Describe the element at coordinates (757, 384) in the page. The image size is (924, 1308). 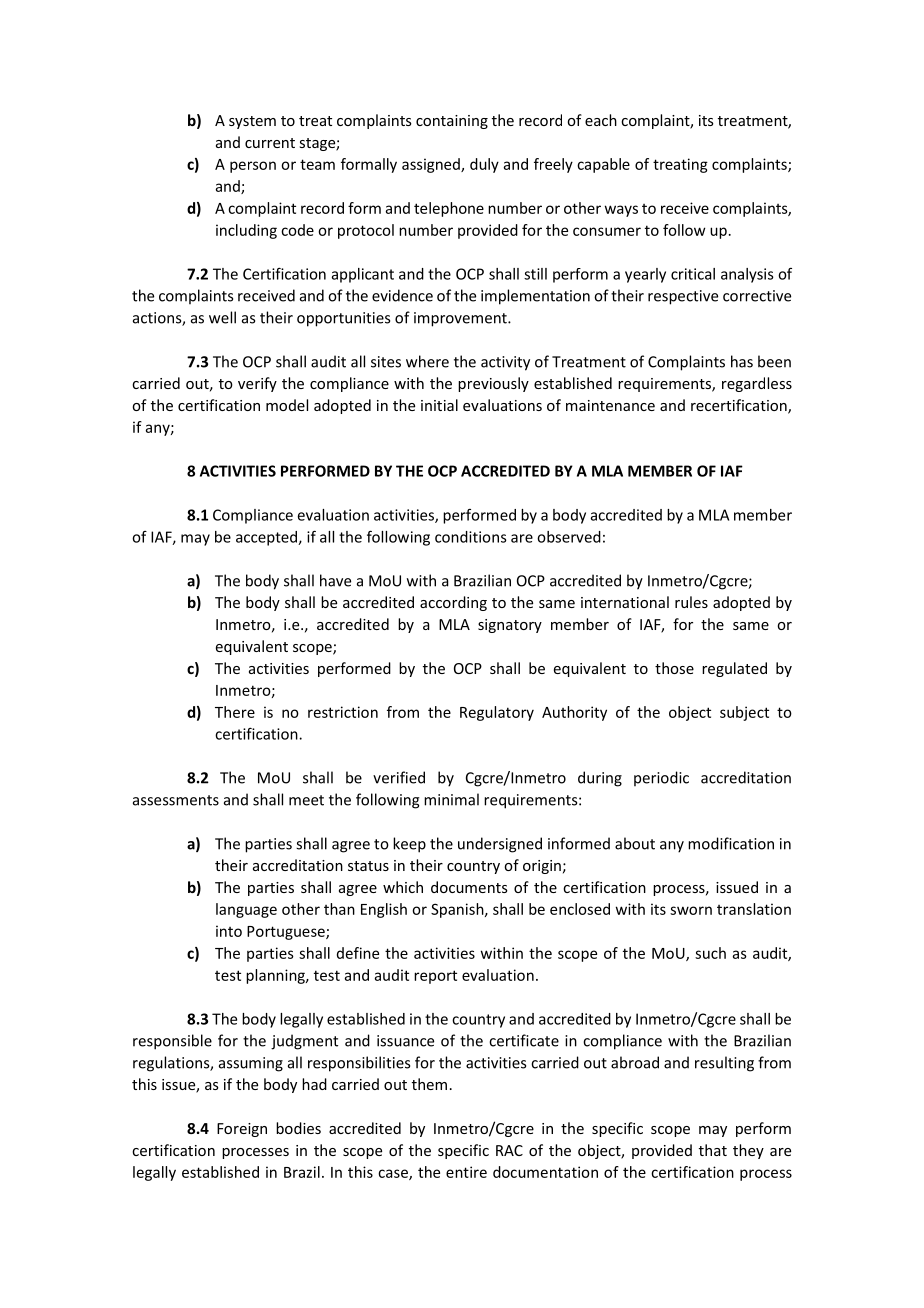
I see `regardless` at that location.
